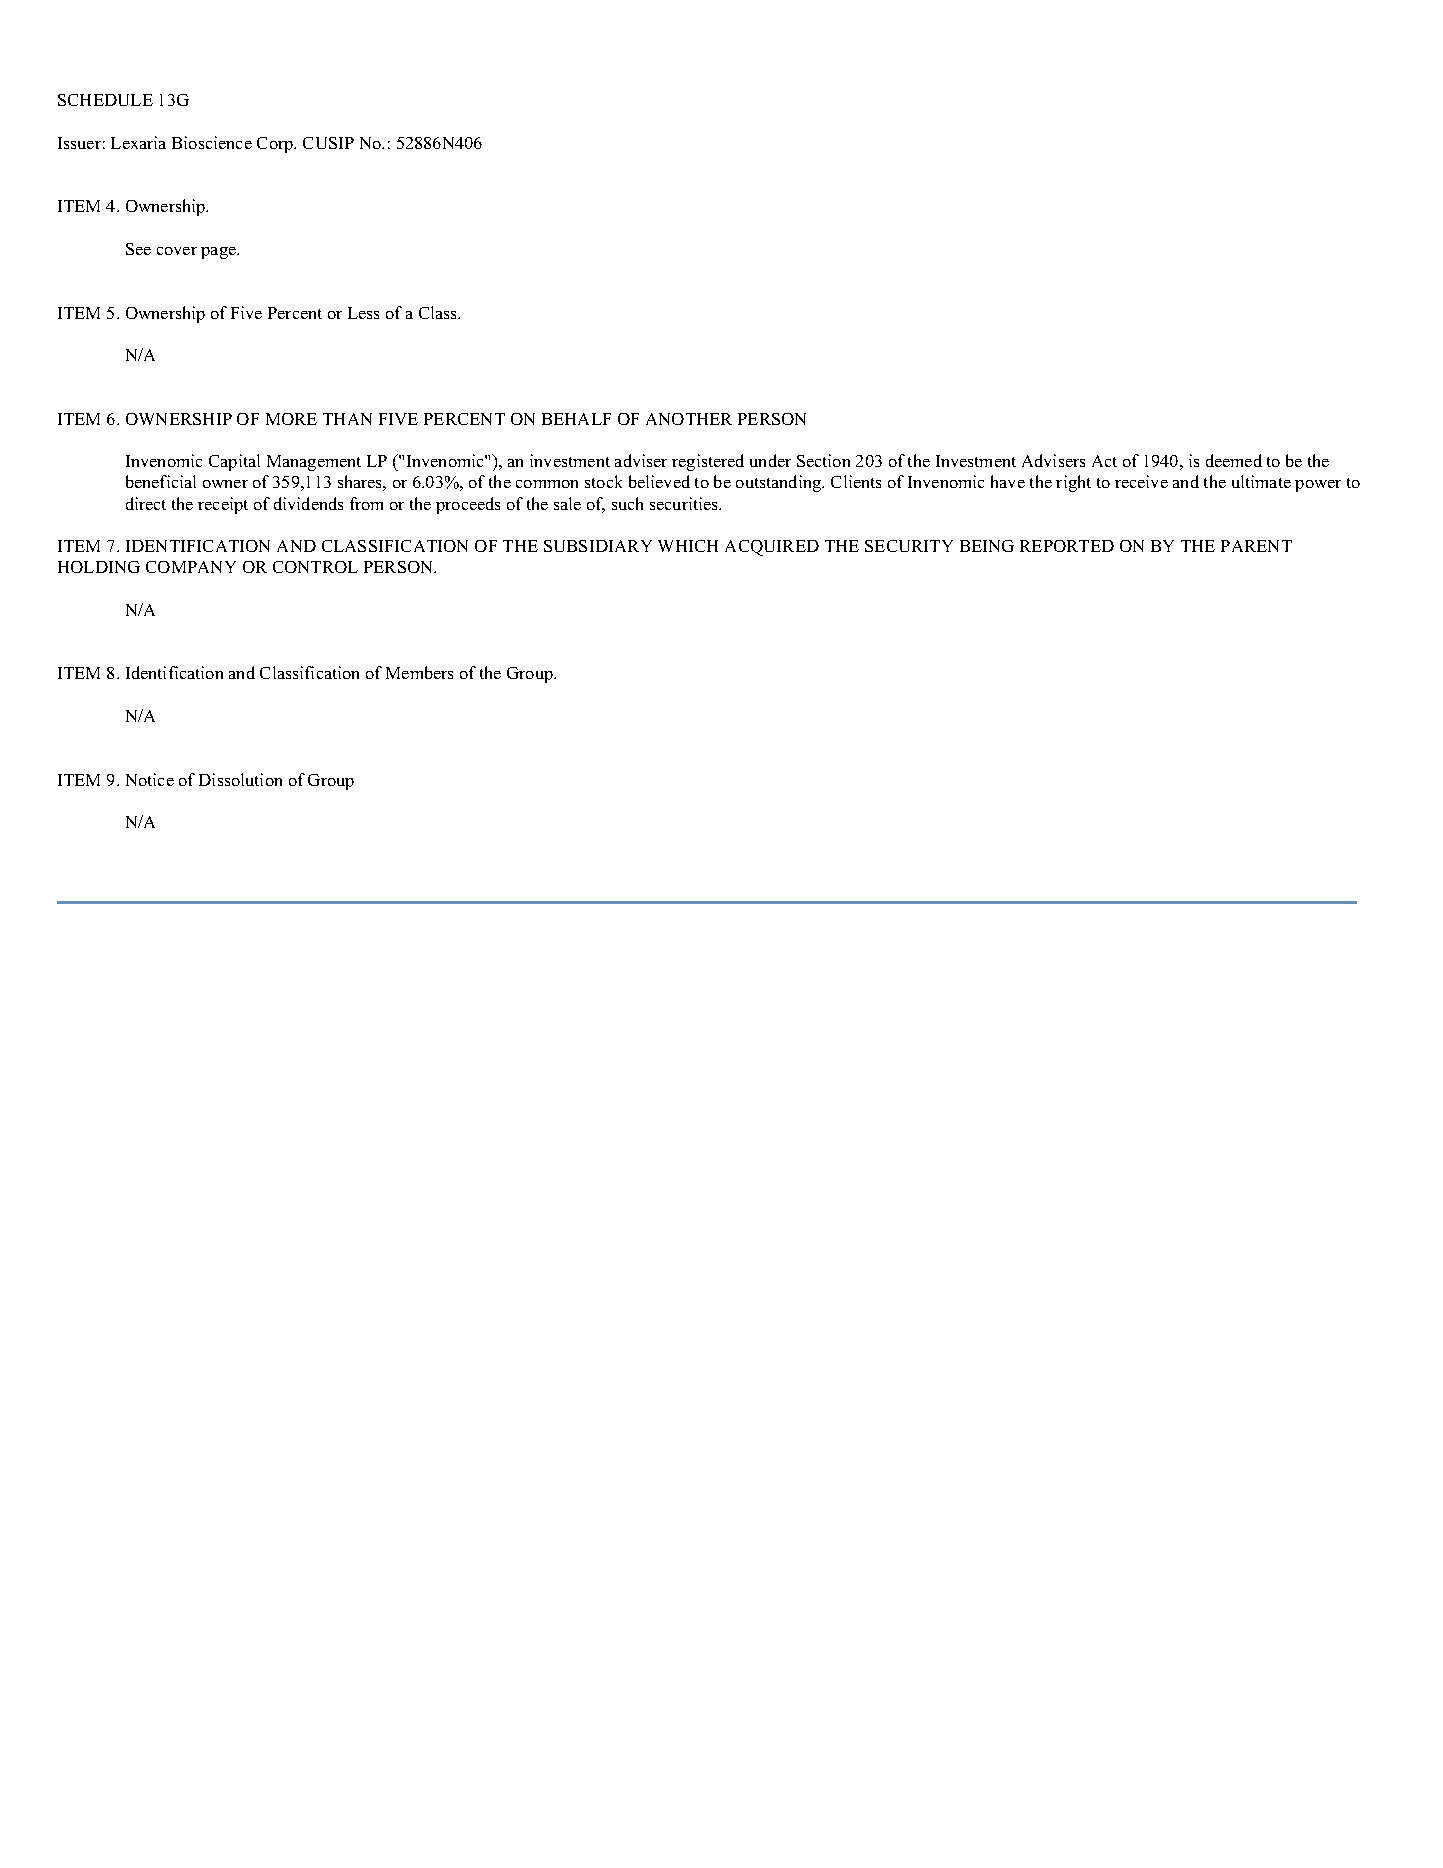 This screenshot has height=1868, width=1443. I want to click on Dissolution, so click(240, 779).
